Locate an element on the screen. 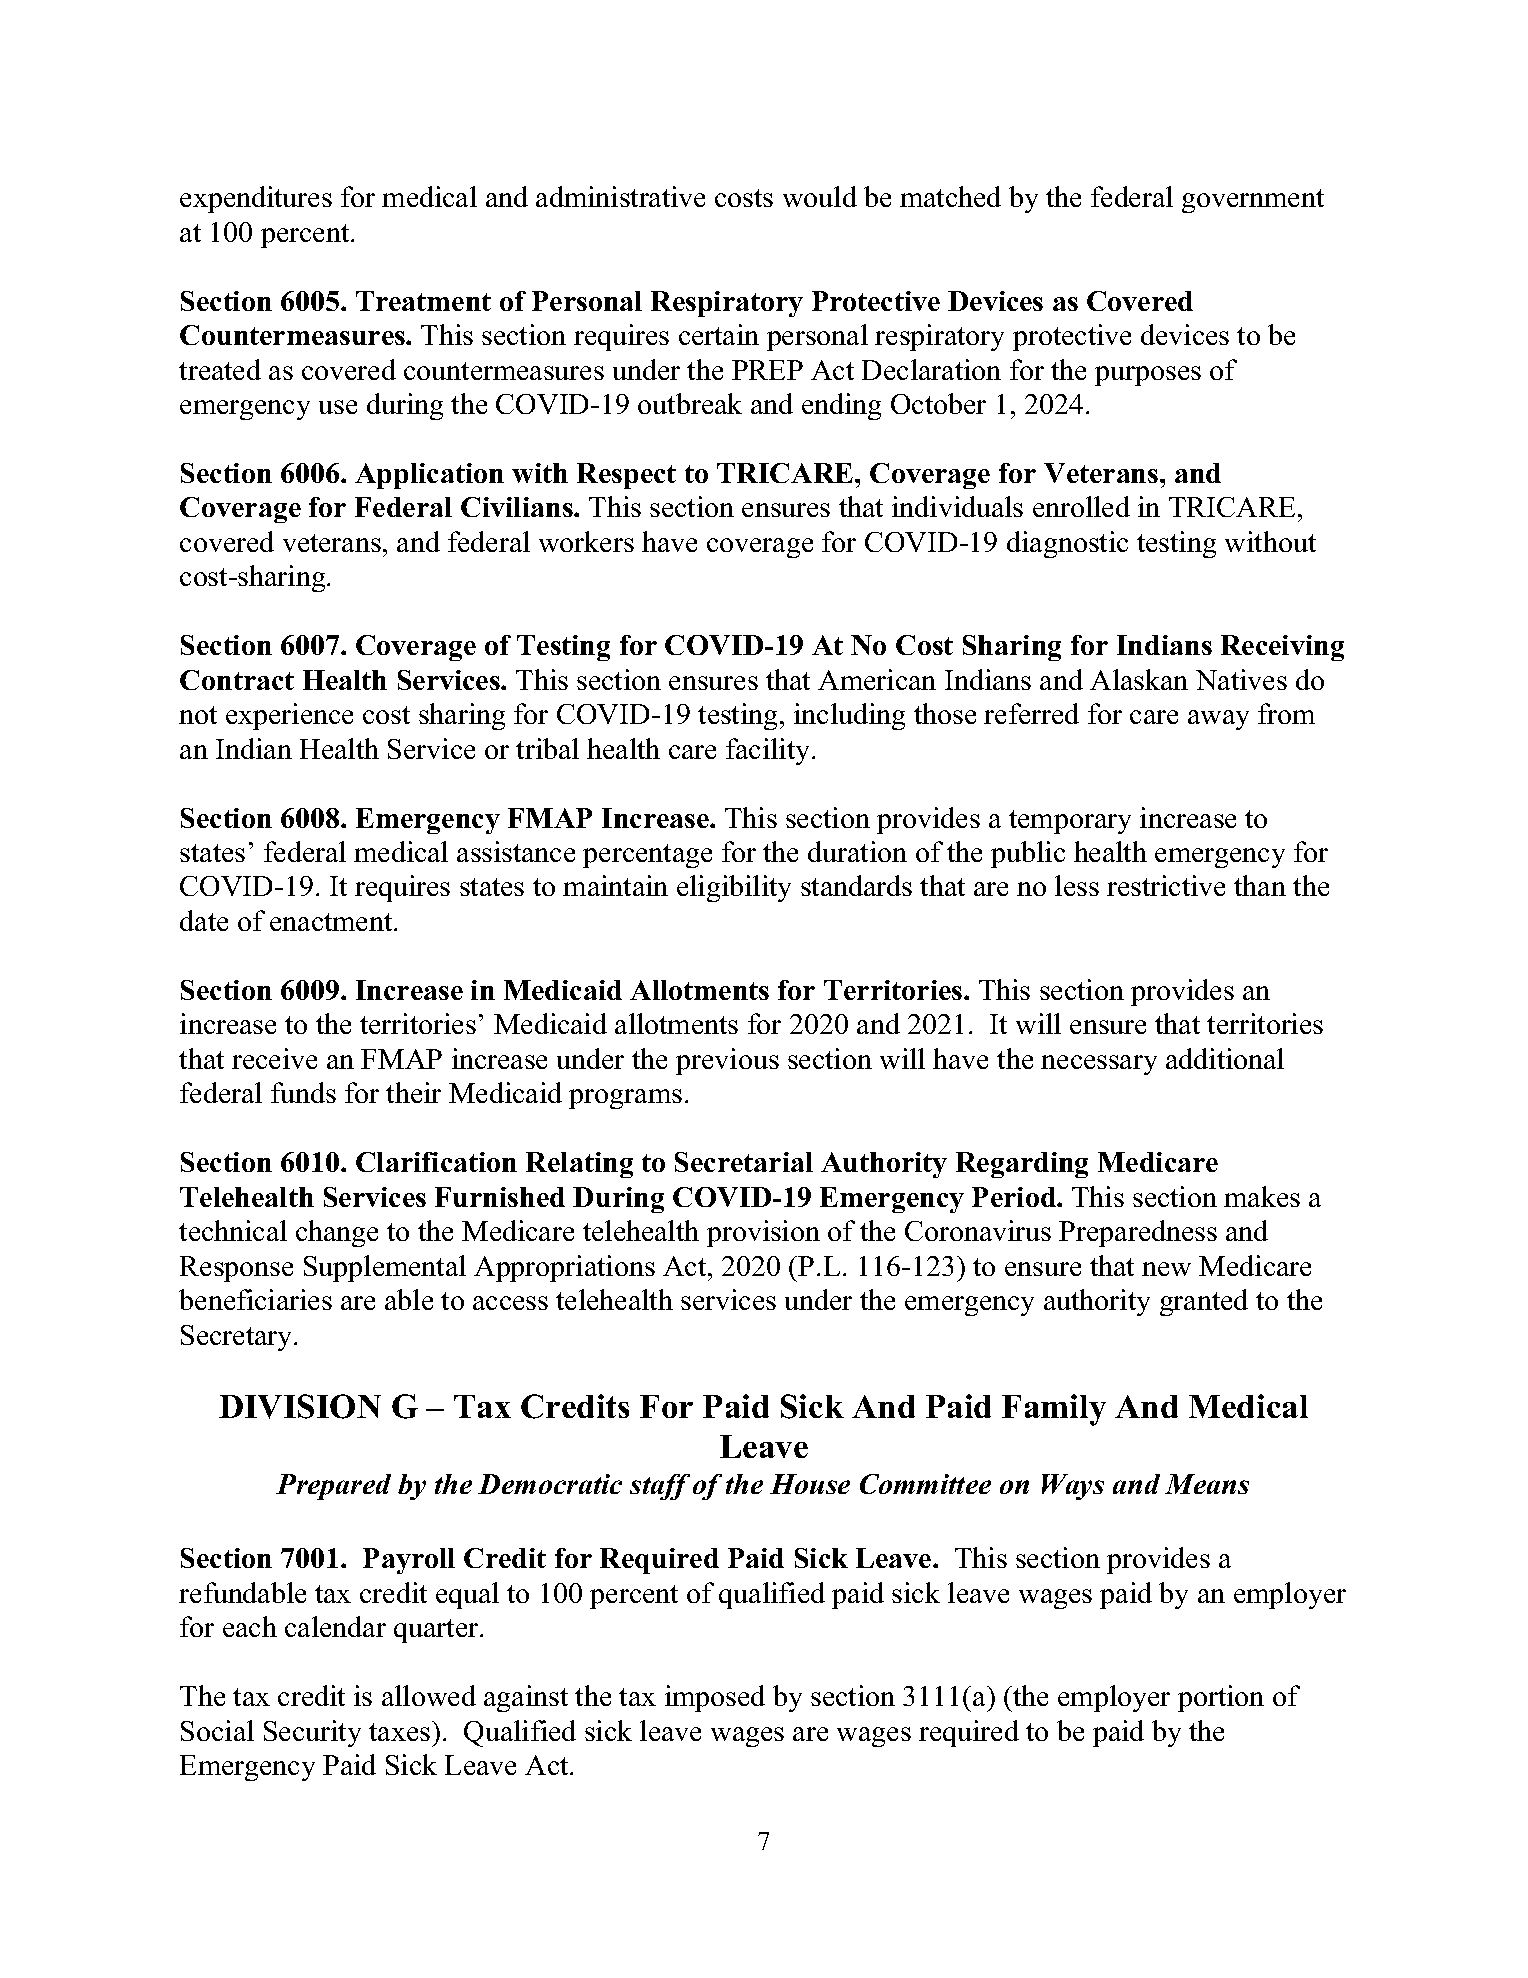  expenditures is located at coordinates (256, 199).
